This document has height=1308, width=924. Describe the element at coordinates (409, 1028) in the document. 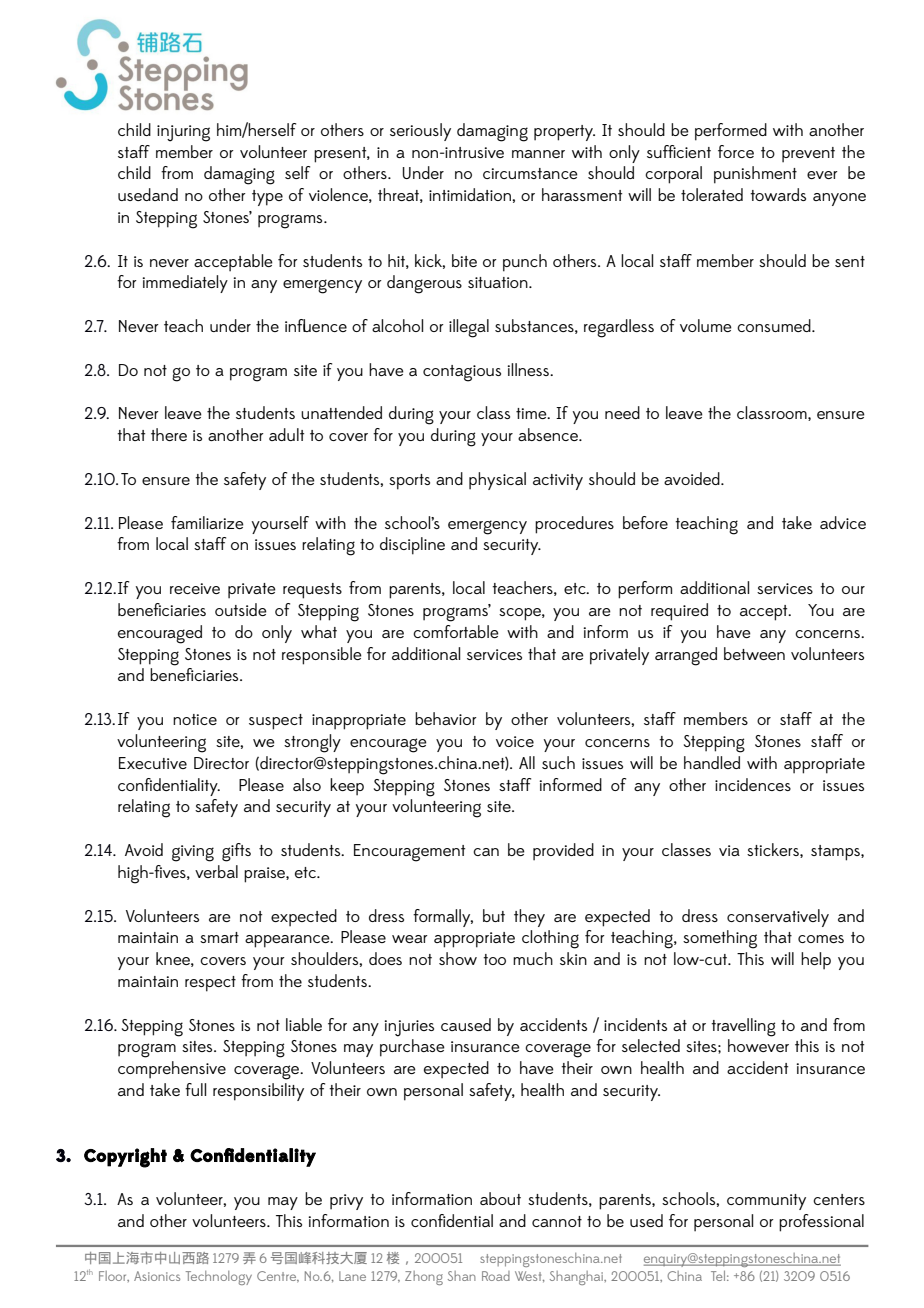

I see `injuries` at that location.
